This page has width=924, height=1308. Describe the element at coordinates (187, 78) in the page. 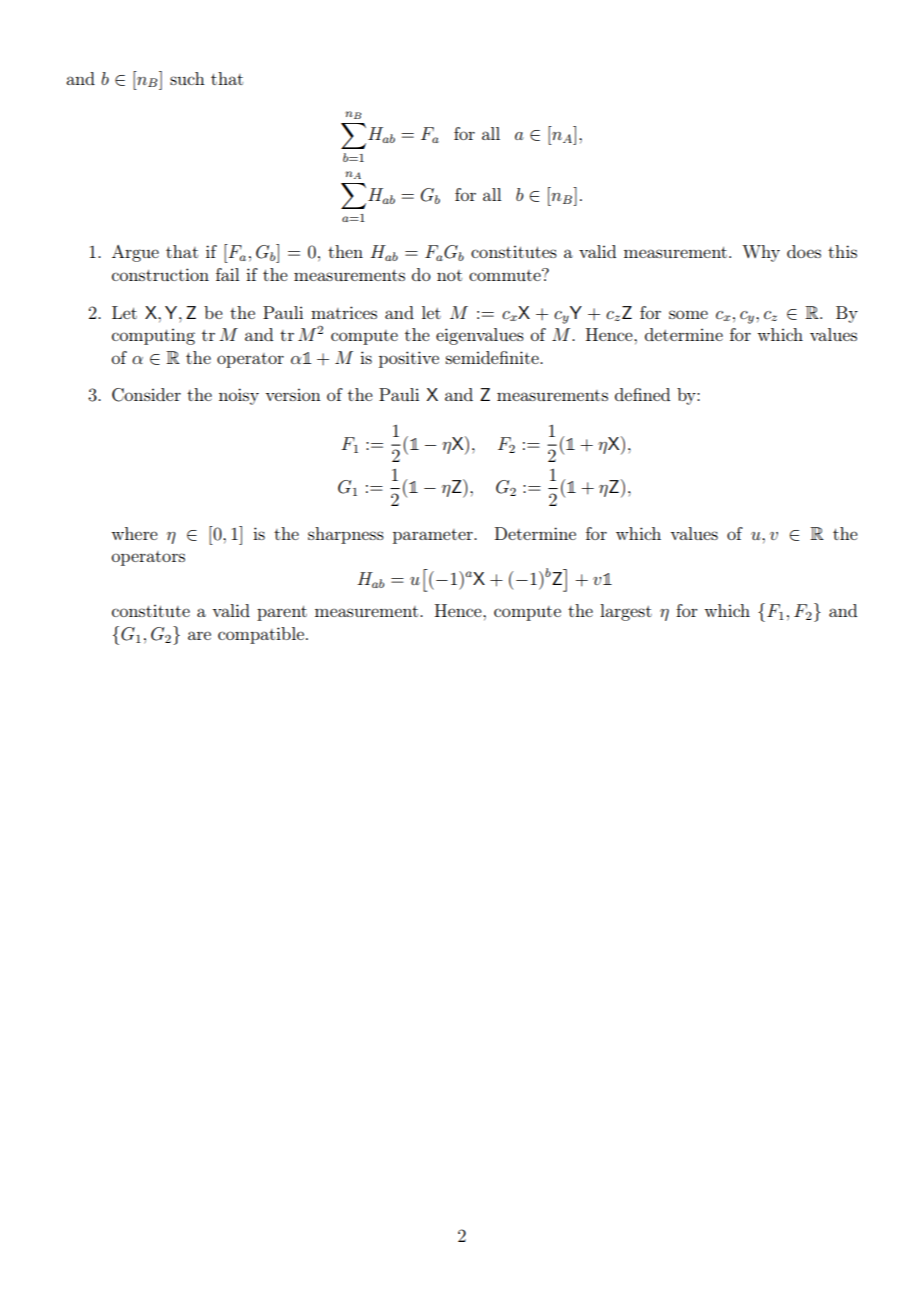

I see `such` at that location.
